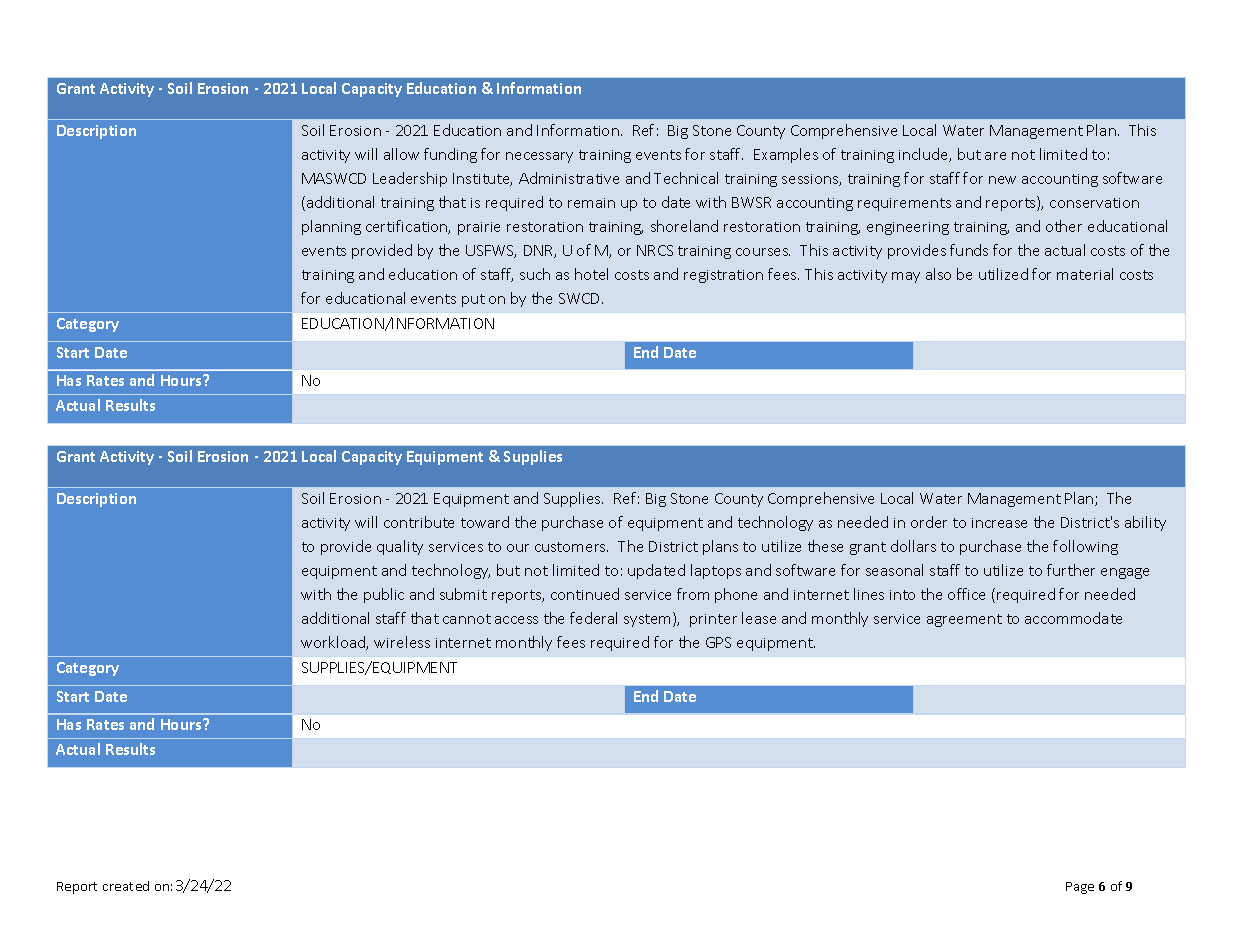  What do you see at coordinates (473, 300) in the page?
I see `put` at bounding box center [473, 300].
